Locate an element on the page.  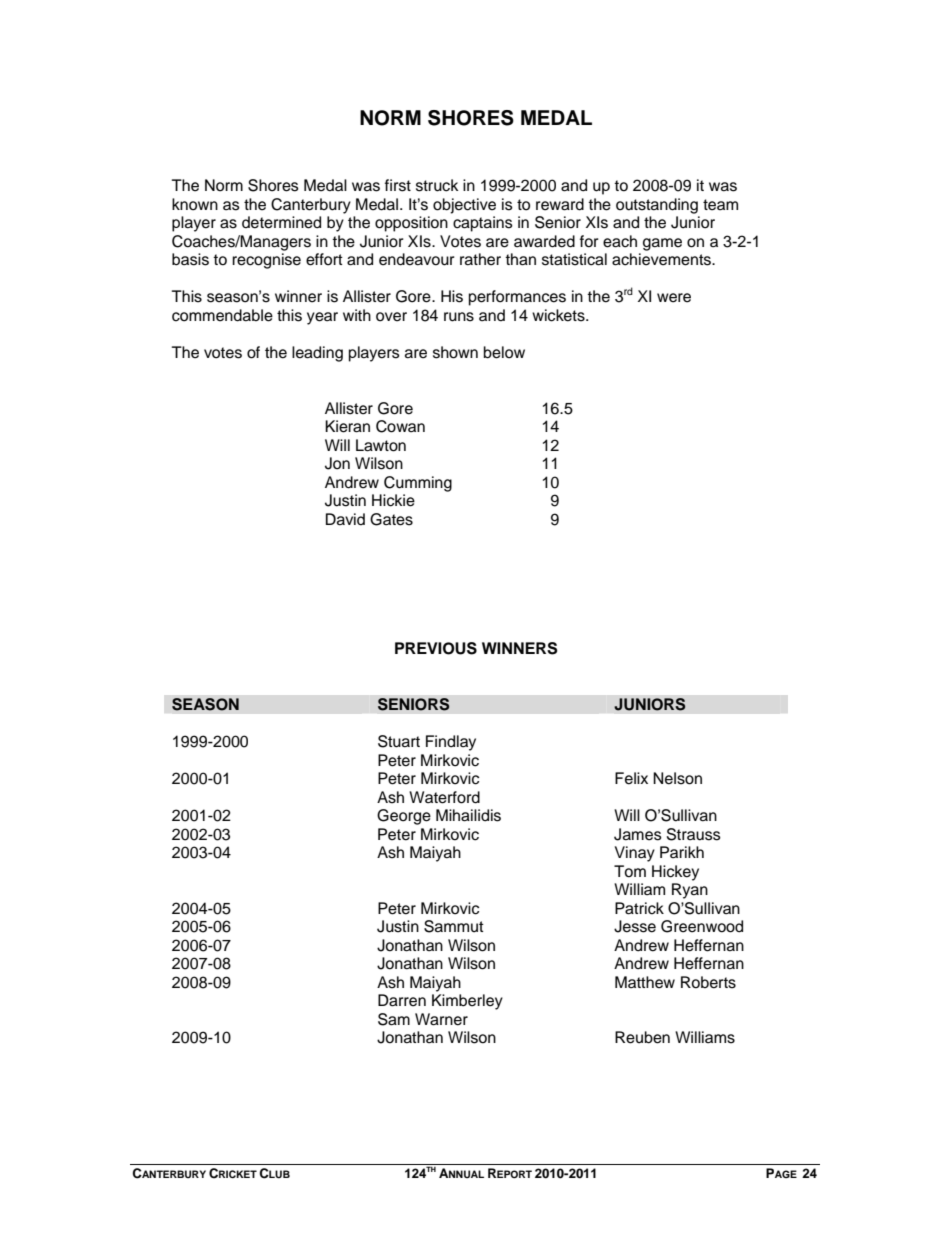
determined is located at coordinates (281, 222).
